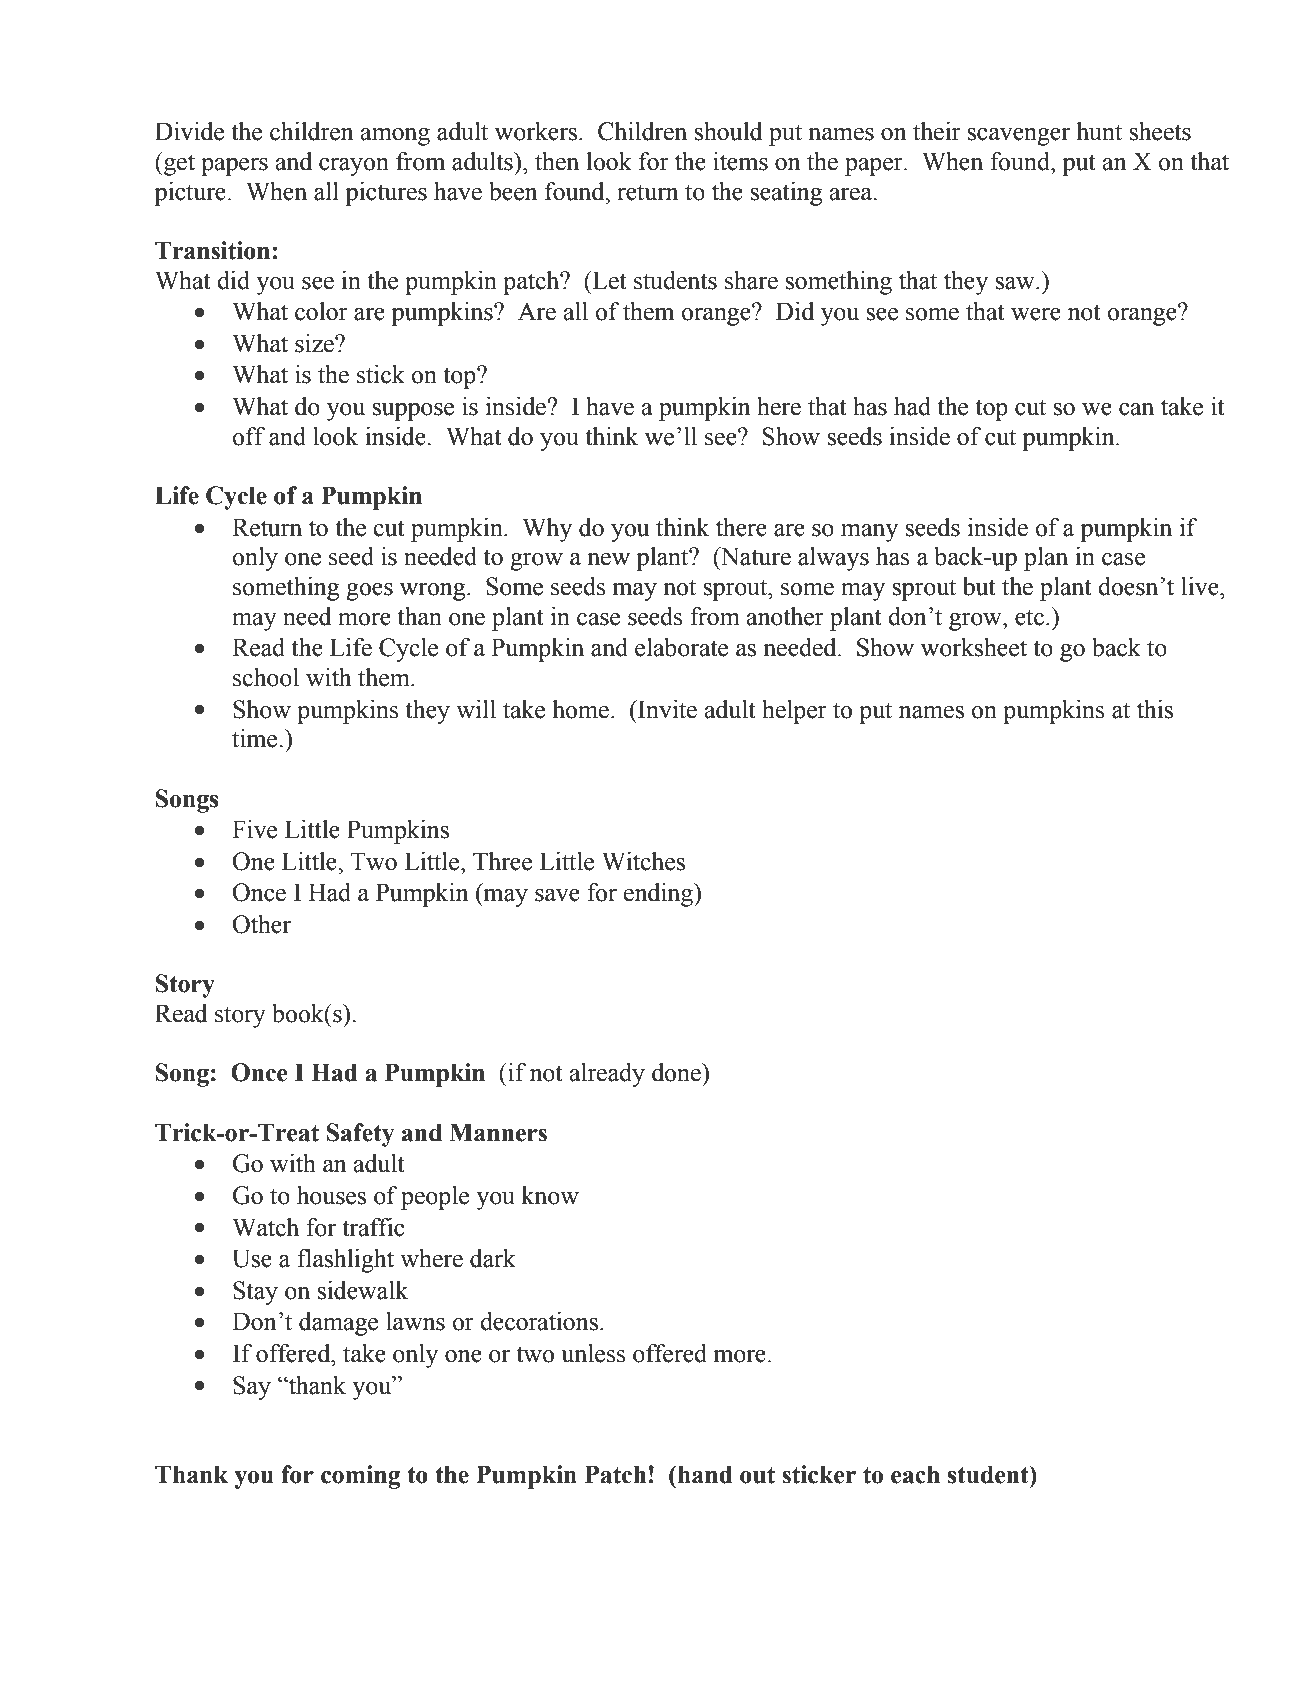 The width and height of the screenshot is (1316, 1703). What do you see at coordinates (550, 1195) in the screenshot?
I see `know` at bounding box center [550, 1195].
